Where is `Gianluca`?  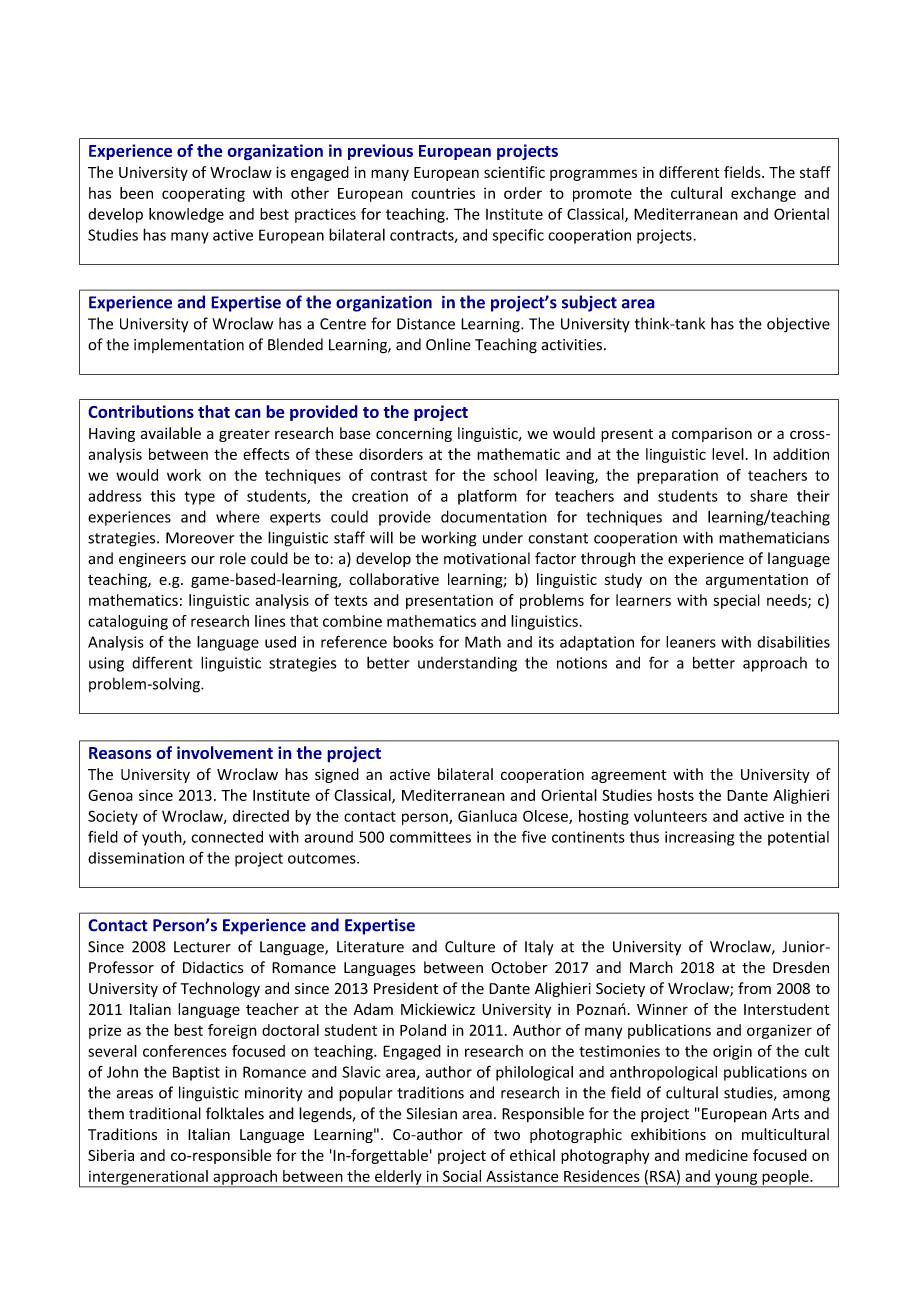 Gianluca is located at coordinates (487, 816).
